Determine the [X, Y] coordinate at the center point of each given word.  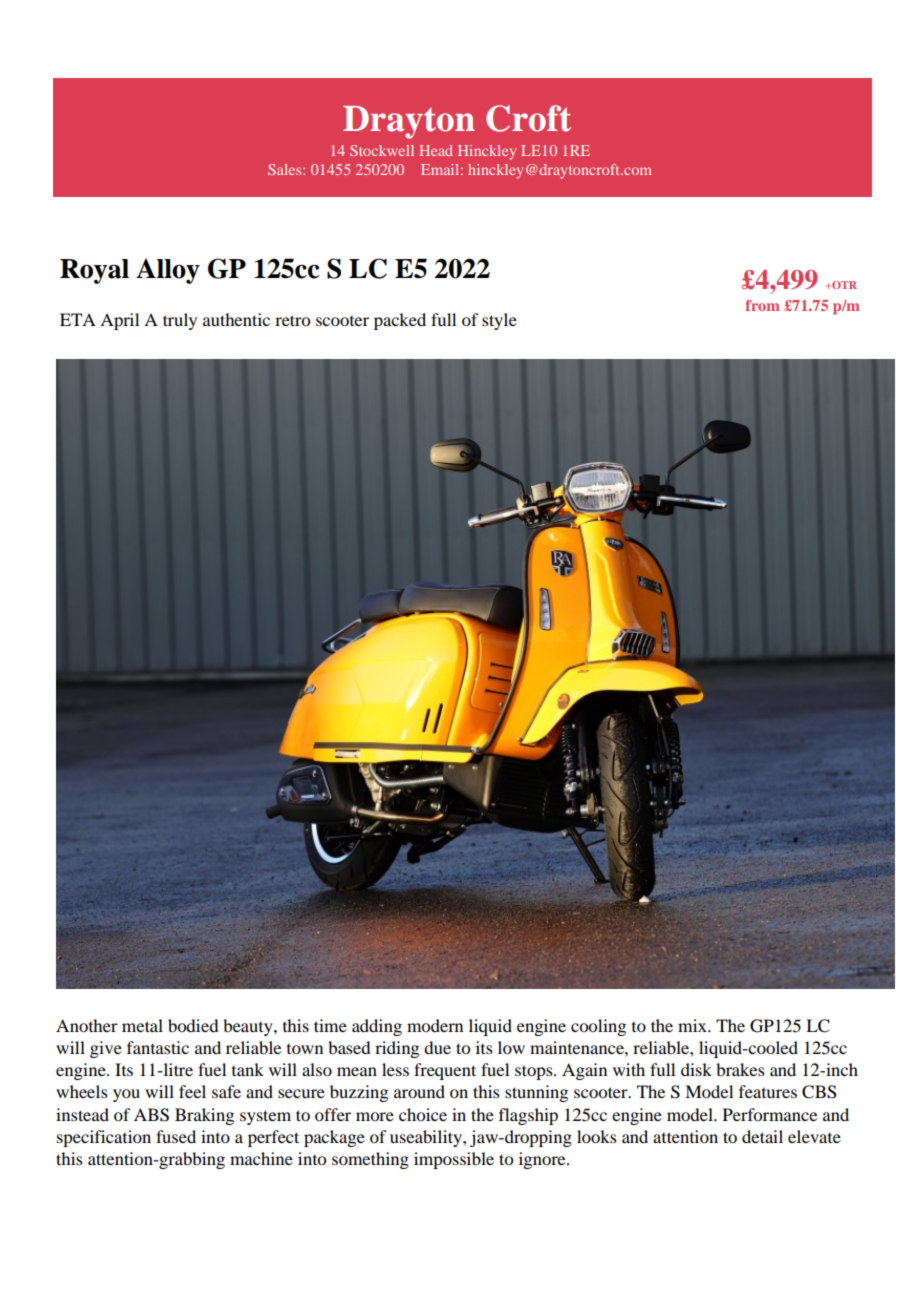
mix [693, 1025]
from [762, 305]
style [499, 321]
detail [762, 1136]
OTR [843, 285]
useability [427, 1138]
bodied [193, 1025]
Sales [286, 169]
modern [435, 1025]
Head [436, 150]
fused [176, 1136]
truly [180, 321]
